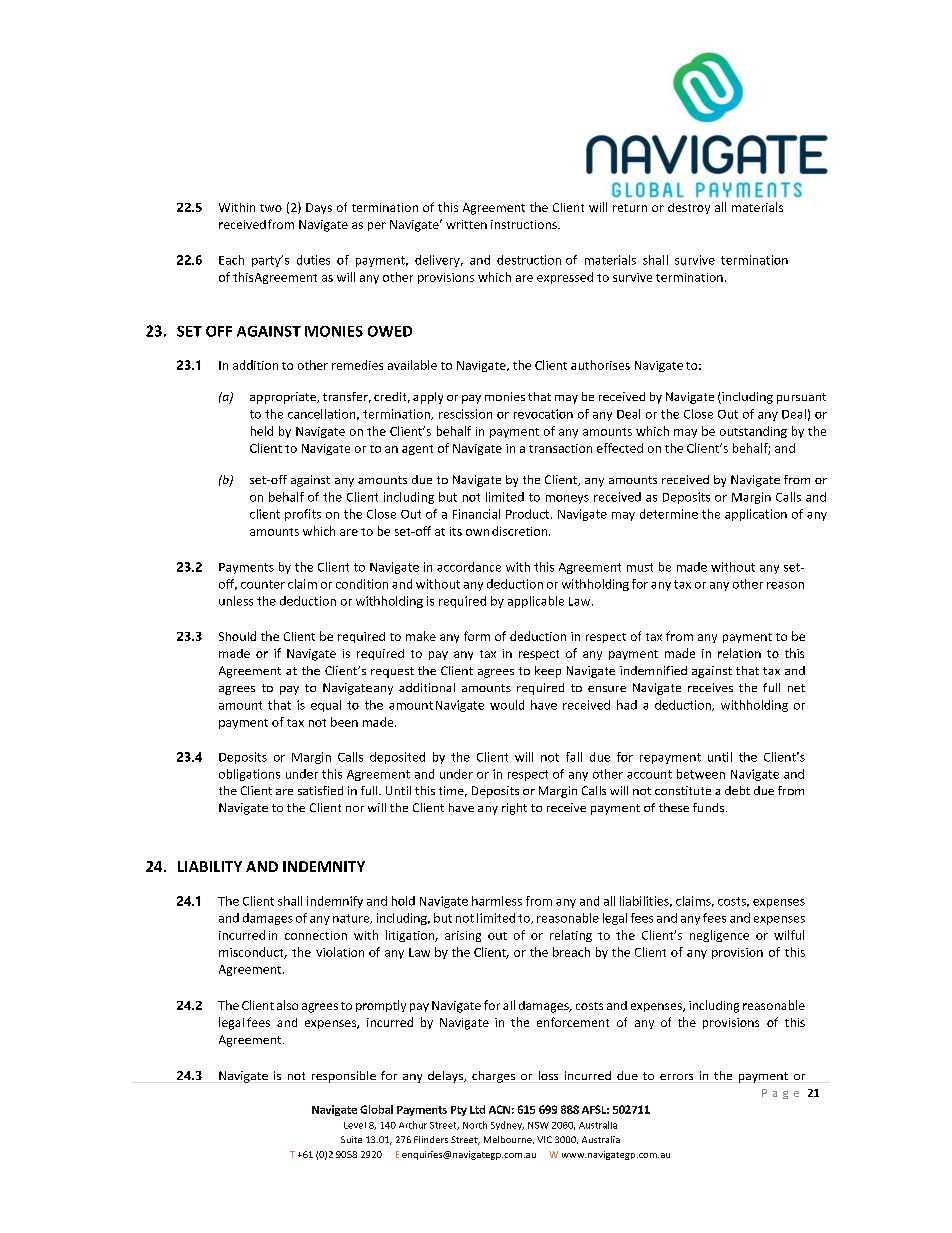 The height and width of the screenshot is (1233, 952). What do you see at coordinates (525, 224) in the screenshot?
I see `instructions` at bounding box center [525, 224].
